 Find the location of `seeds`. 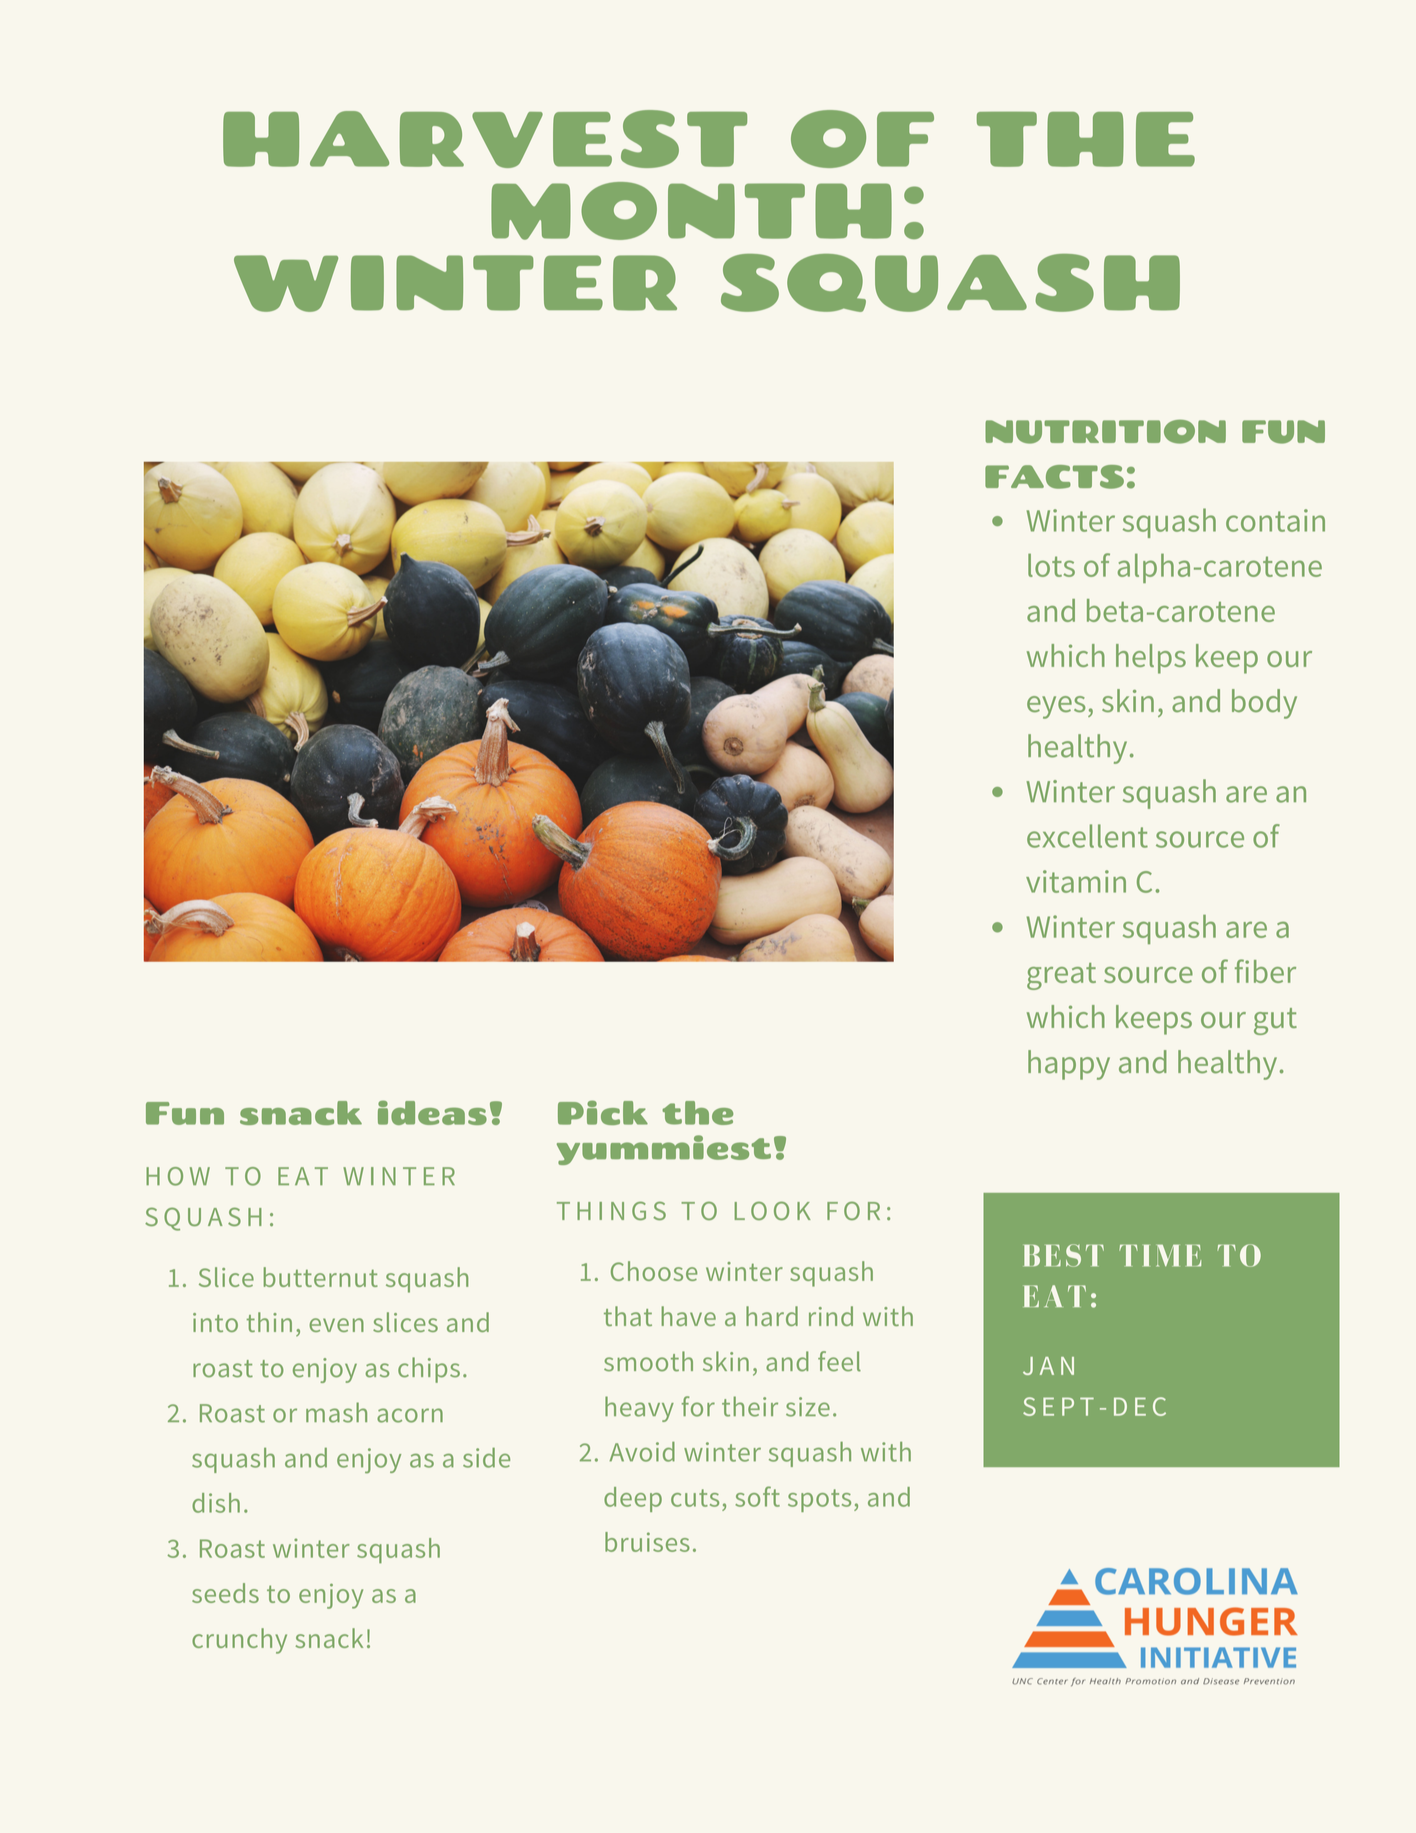

seeds is located at coordinates (225, 1593).
